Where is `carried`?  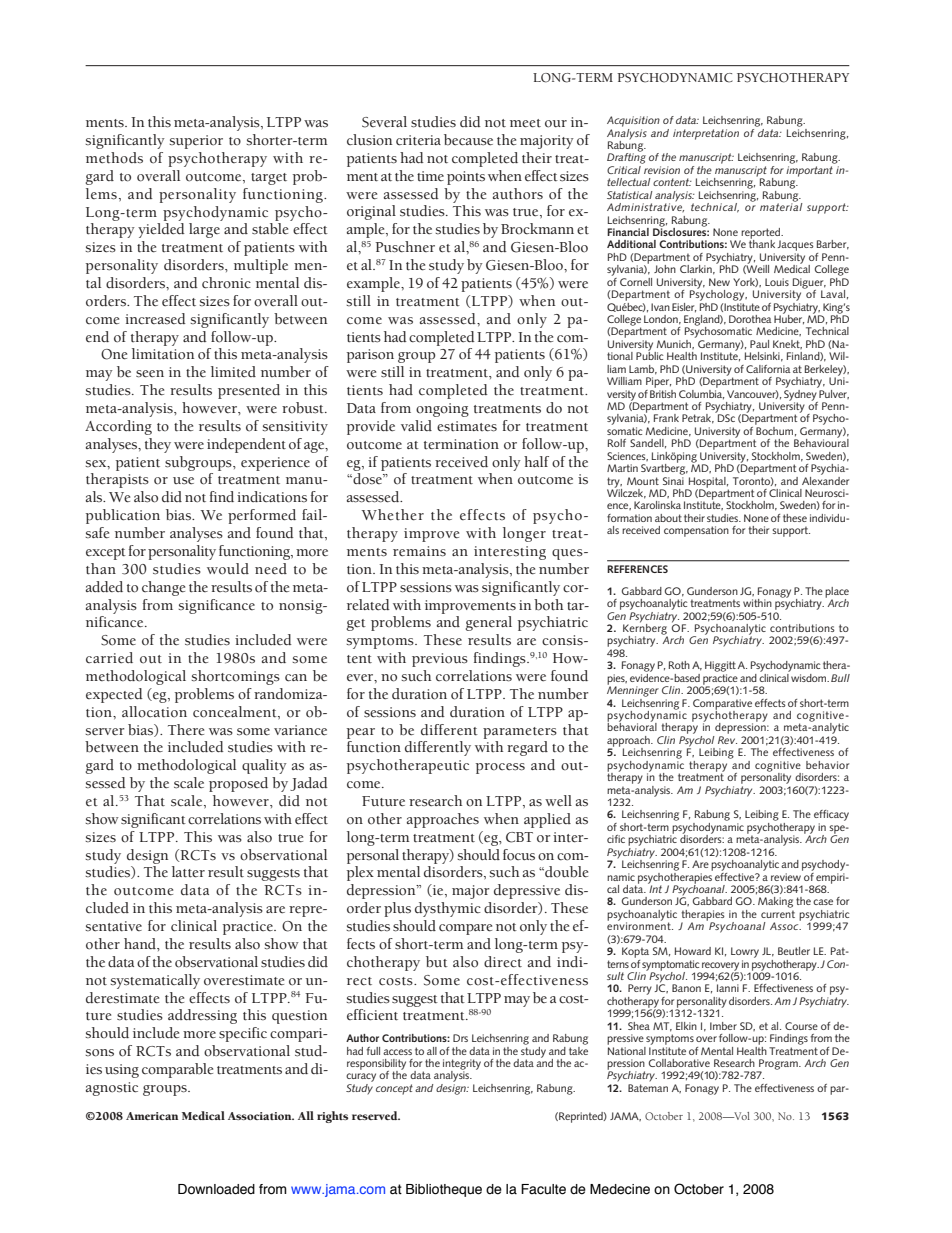
carried is located at coordinates (109, 658).
